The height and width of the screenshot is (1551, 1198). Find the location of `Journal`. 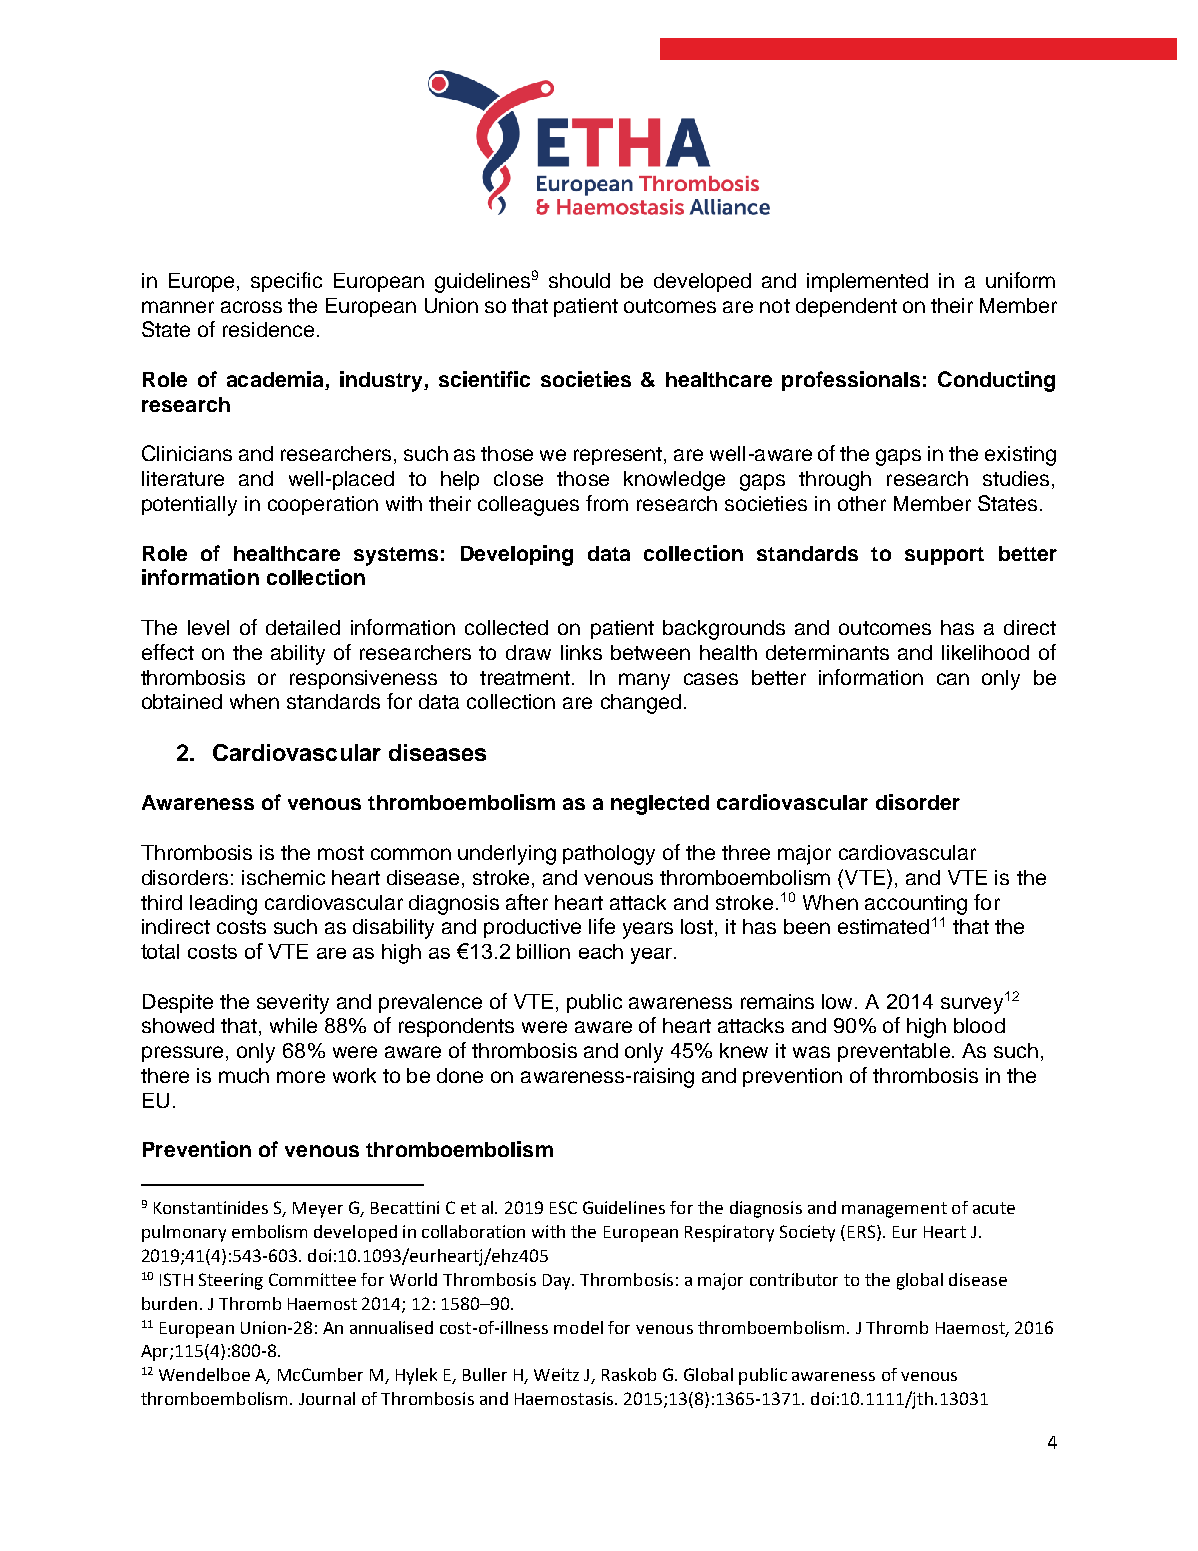

Journal is located at coordinates (327, 1398).
